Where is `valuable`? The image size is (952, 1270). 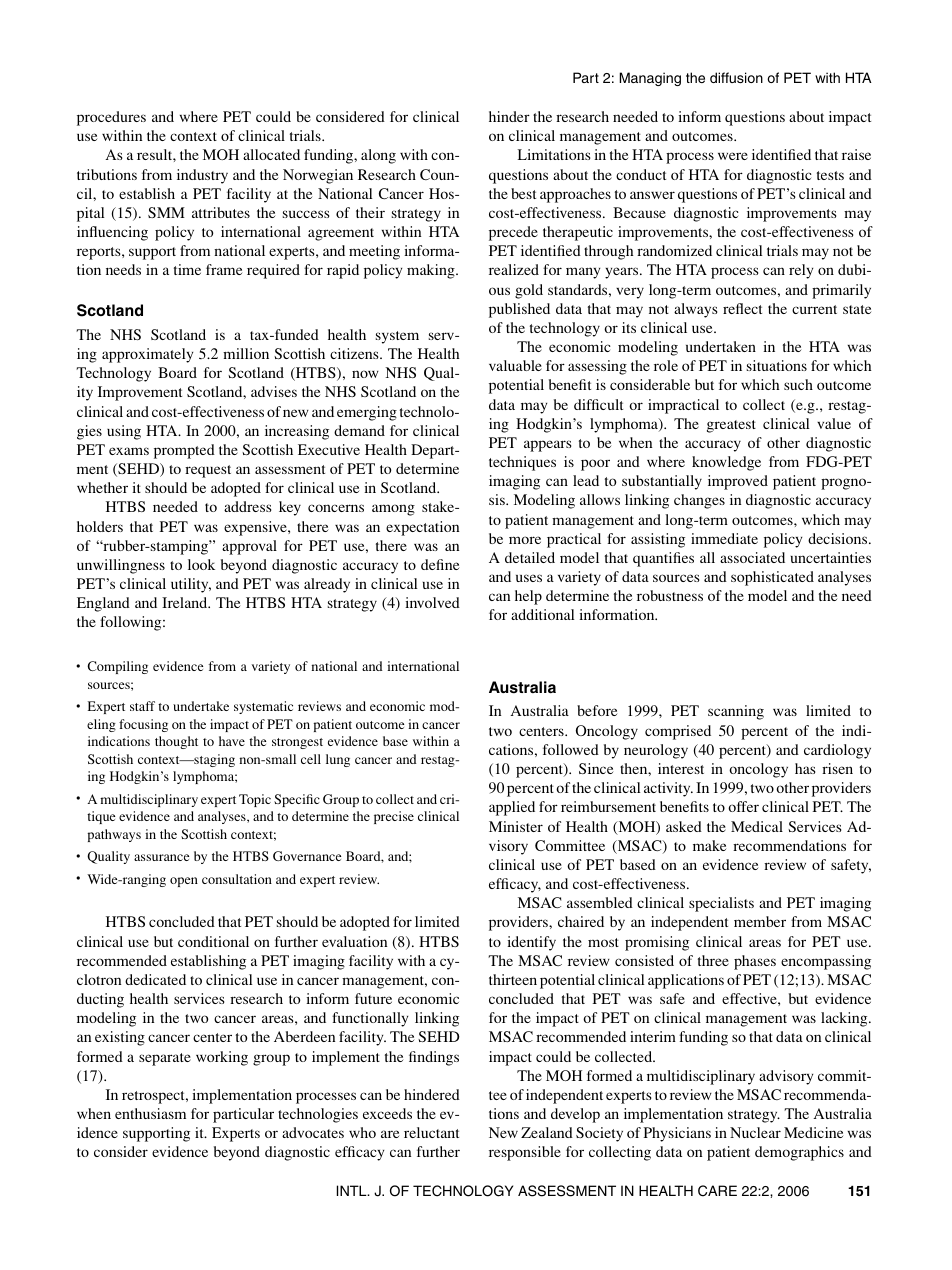 valuable is located at coordinates (515, 365).
